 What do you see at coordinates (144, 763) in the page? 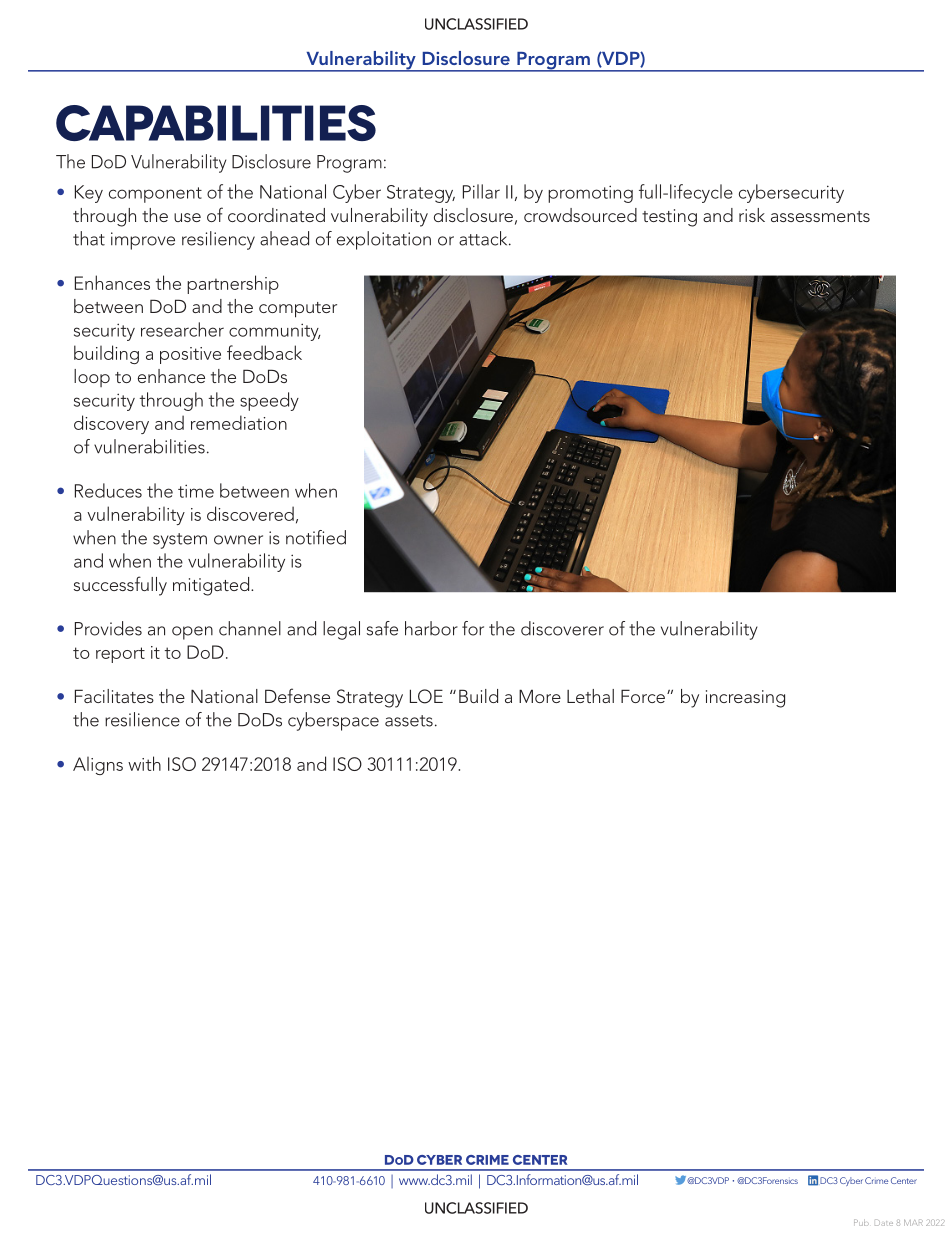
I see `with` at bounding box center [144, 763].
